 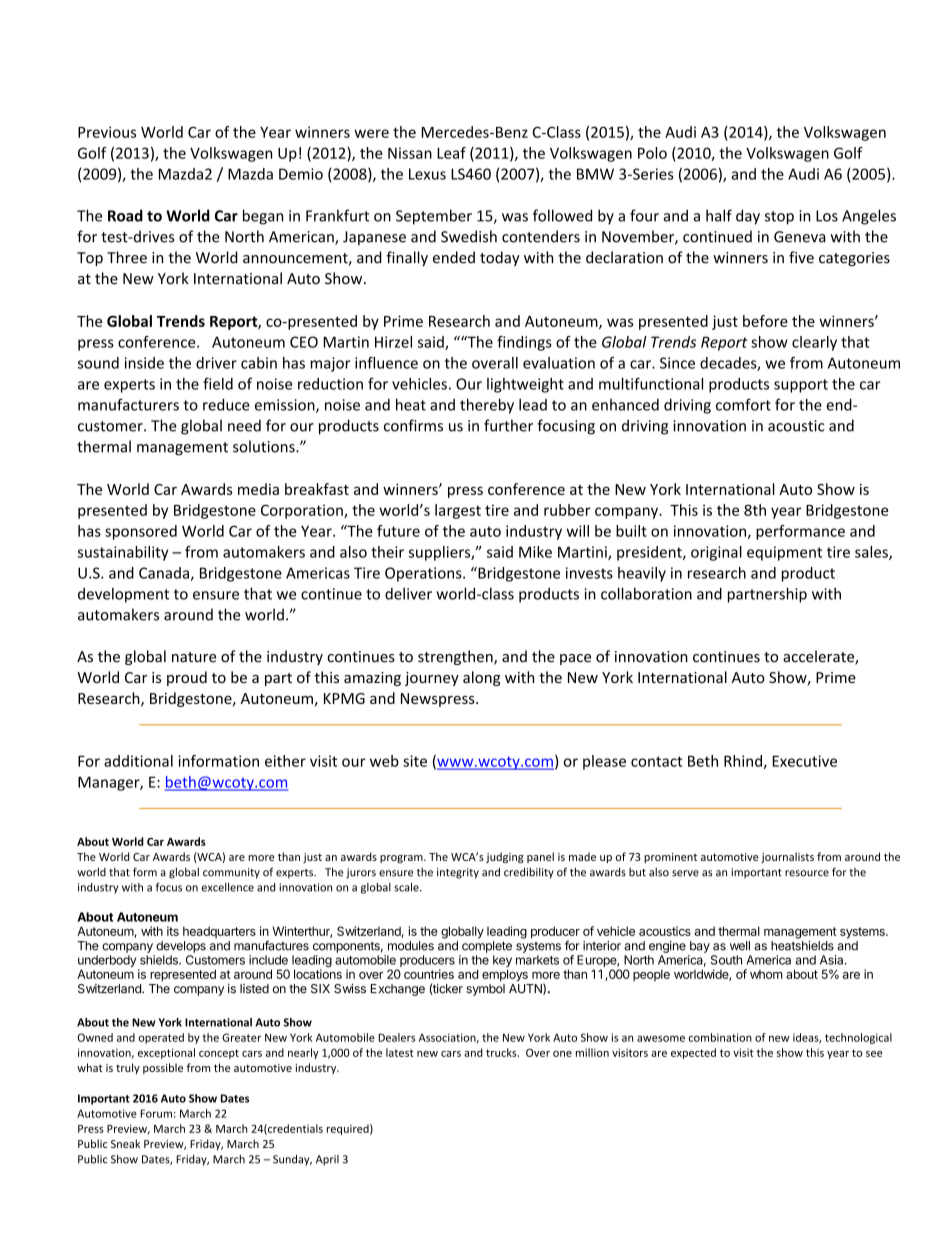 I want to click on stop, so click(x=779, y=218).
